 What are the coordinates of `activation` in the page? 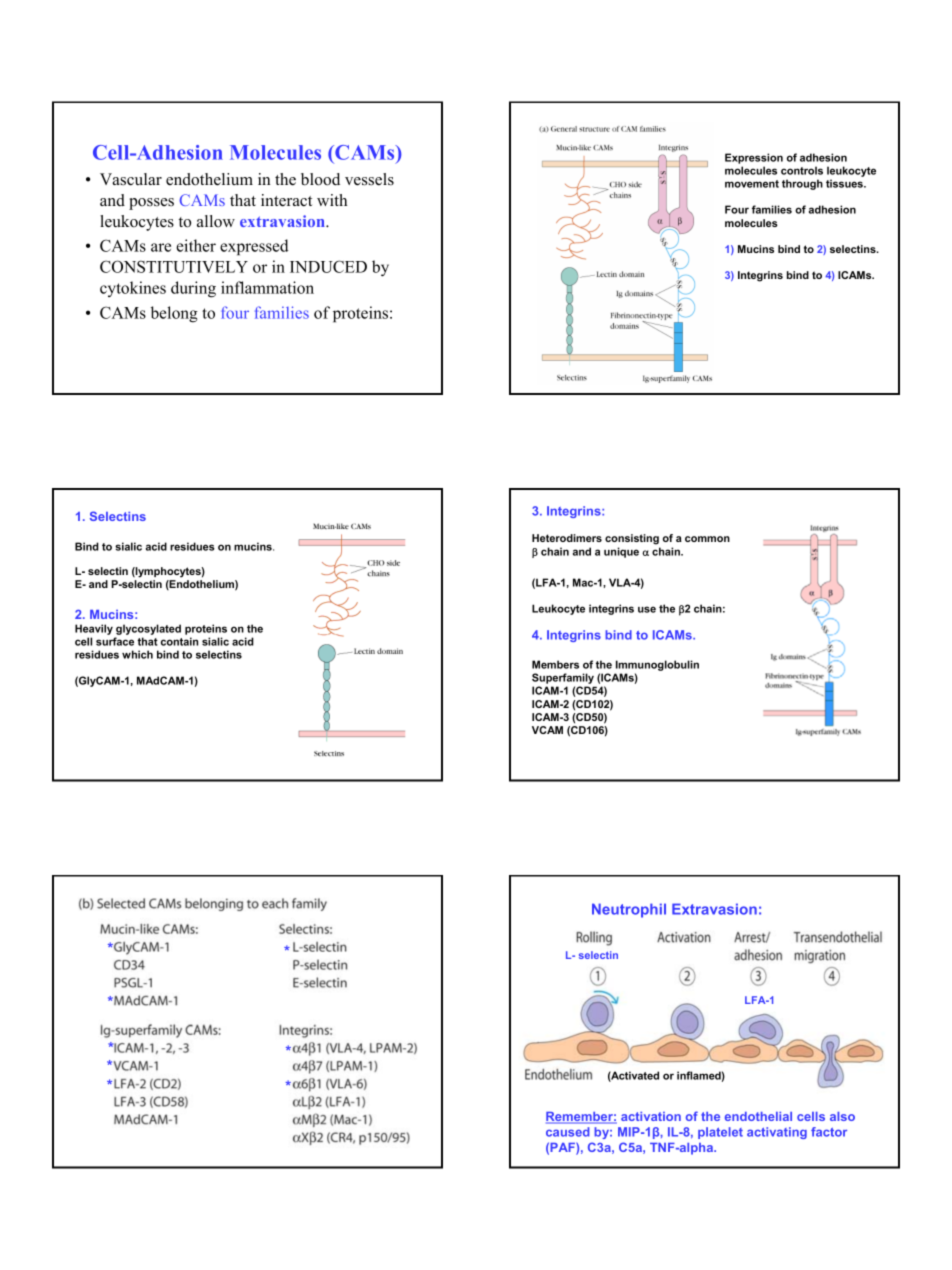 It's located at (651, 1116).
